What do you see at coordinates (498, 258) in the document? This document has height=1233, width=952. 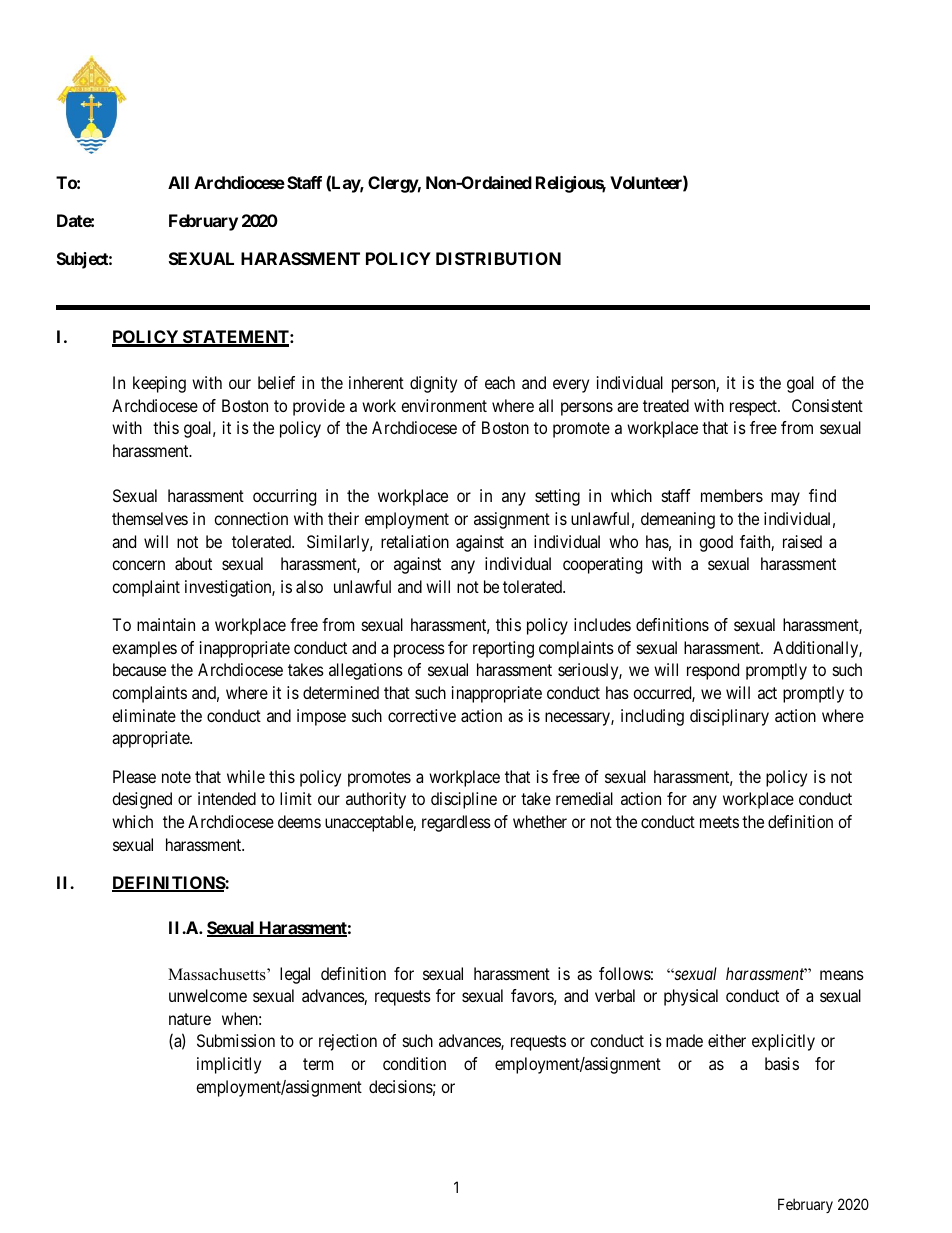 I see `DISTRIBUTION` at bounding box center [498, 258].
